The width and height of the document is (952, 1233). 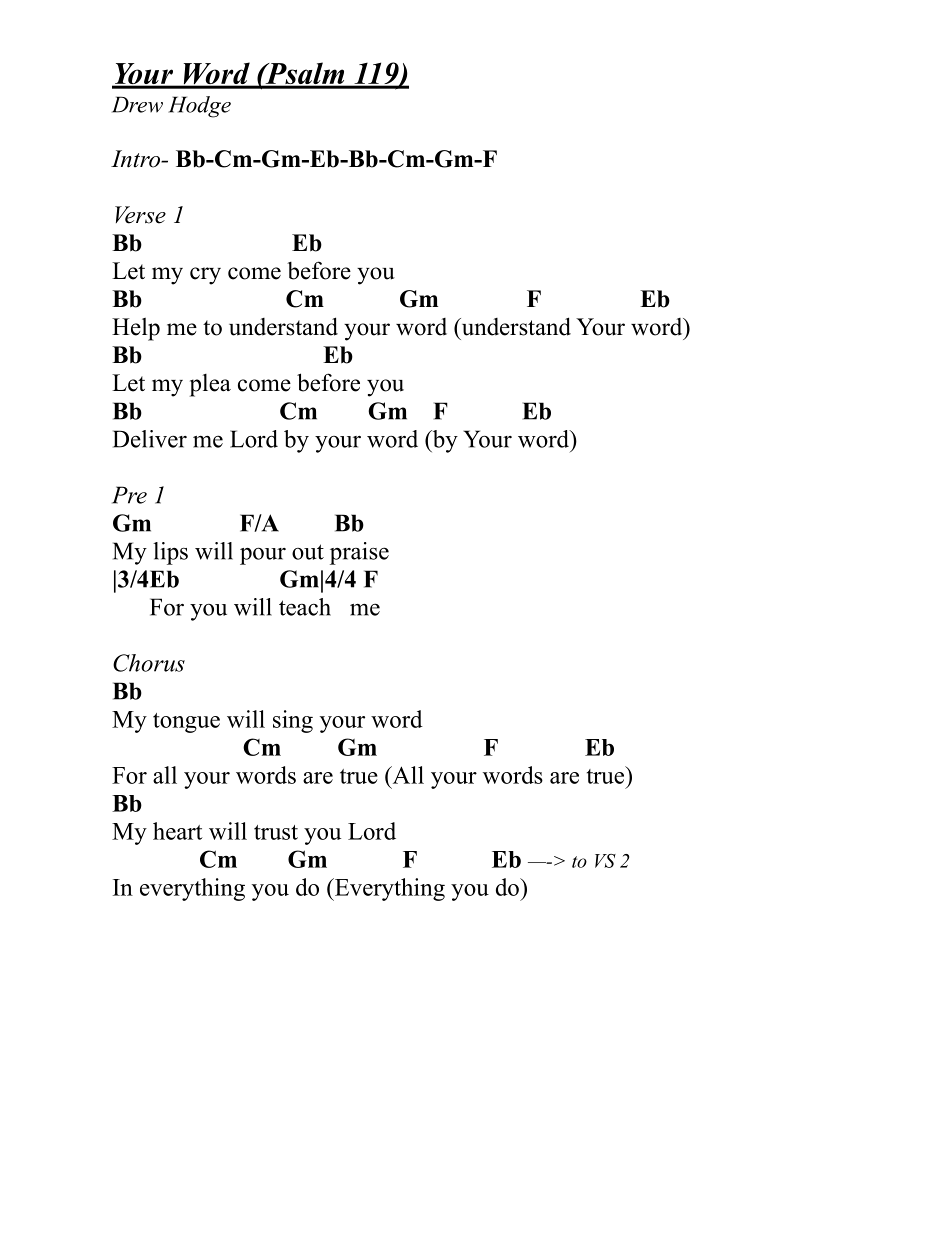 I want to click on sing, so click(x=293, y=721).
